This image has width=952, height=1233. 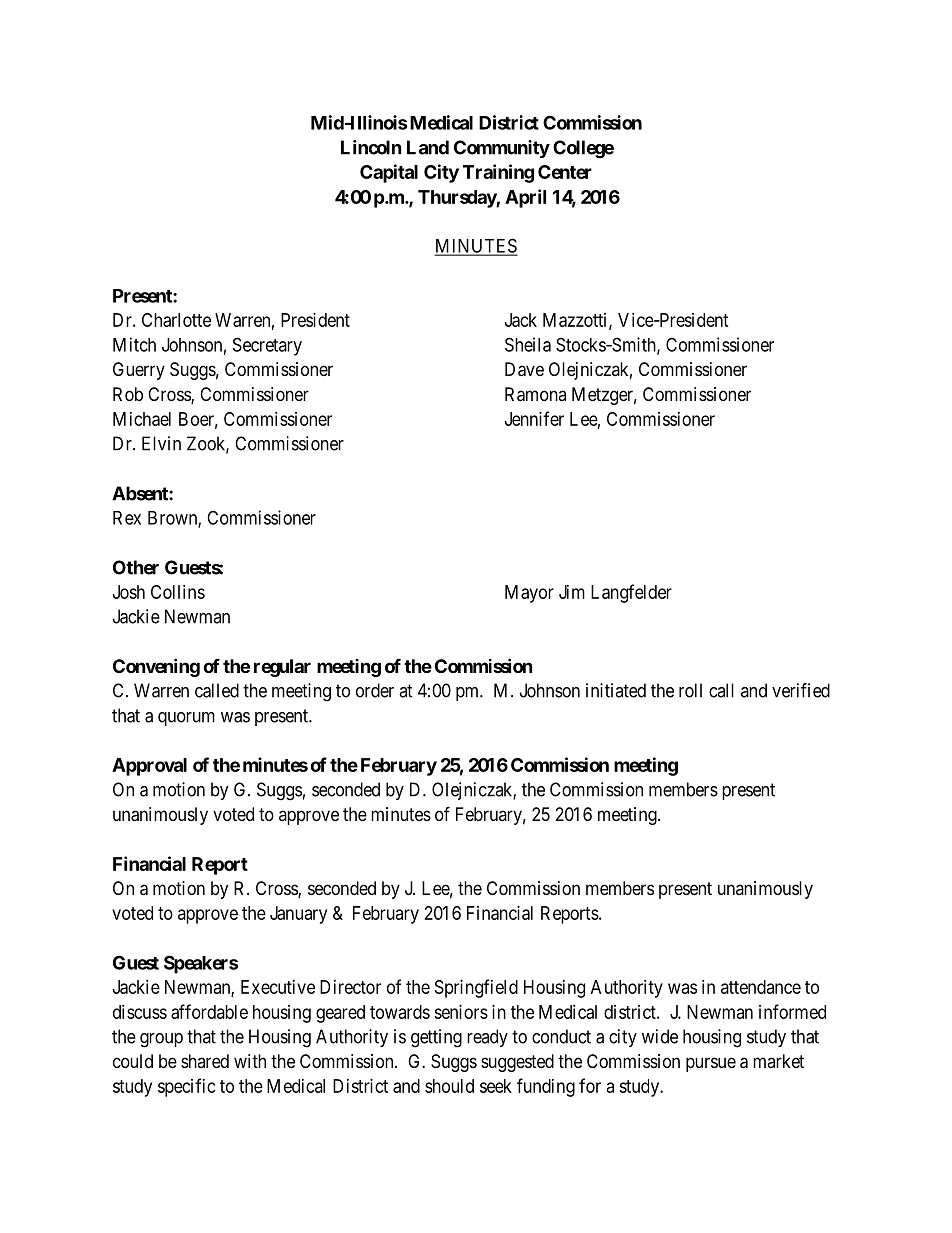 I want to click on Center, so click(x=565, y=172).
